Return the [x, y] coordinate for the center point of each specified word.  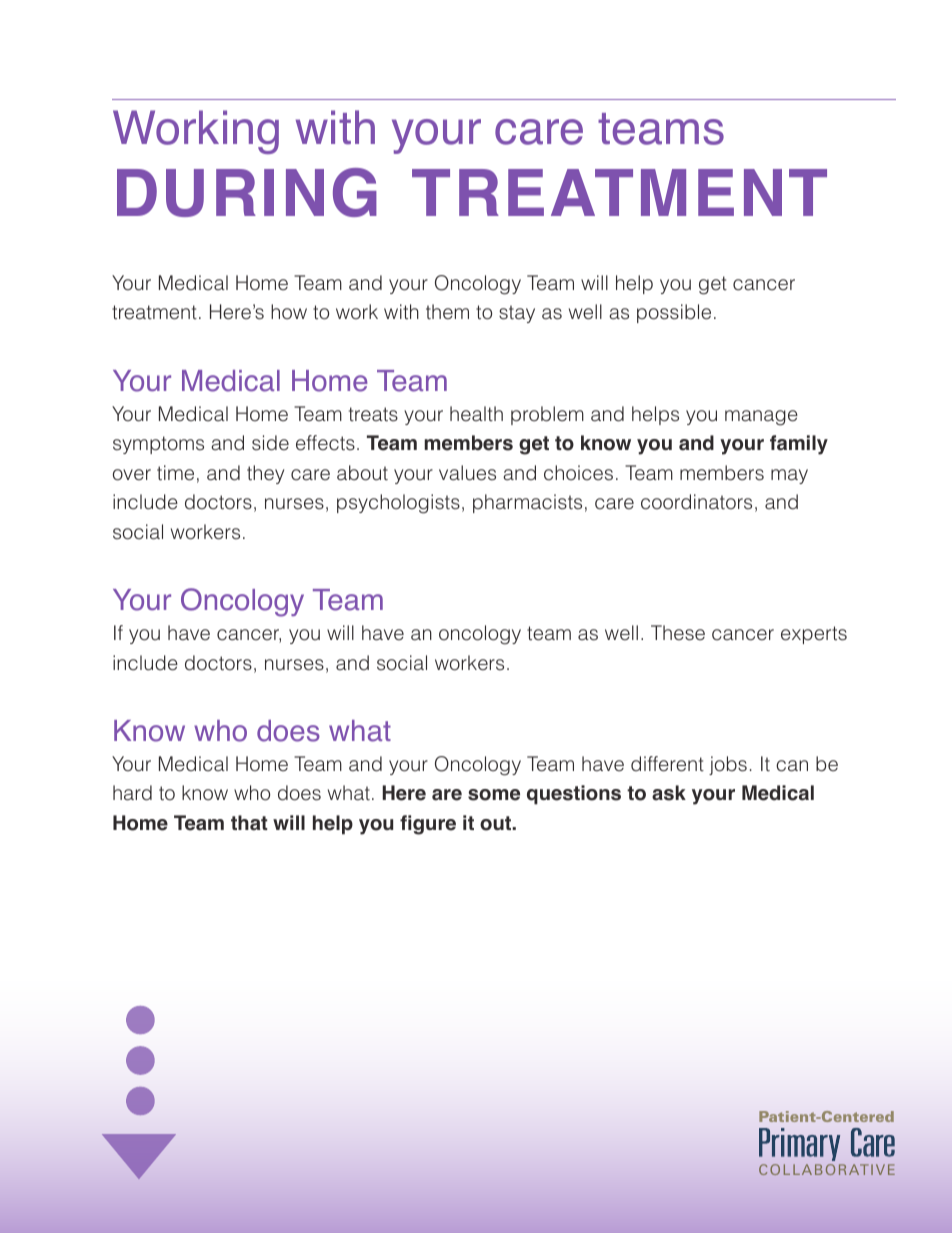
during [247, 192]
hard [132, 793]
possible [674, 313]
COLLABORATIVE [827, 1169]
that [249, 823]
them [447, 312]
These [678, 633]
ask [669, 793]
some [494, 795]
